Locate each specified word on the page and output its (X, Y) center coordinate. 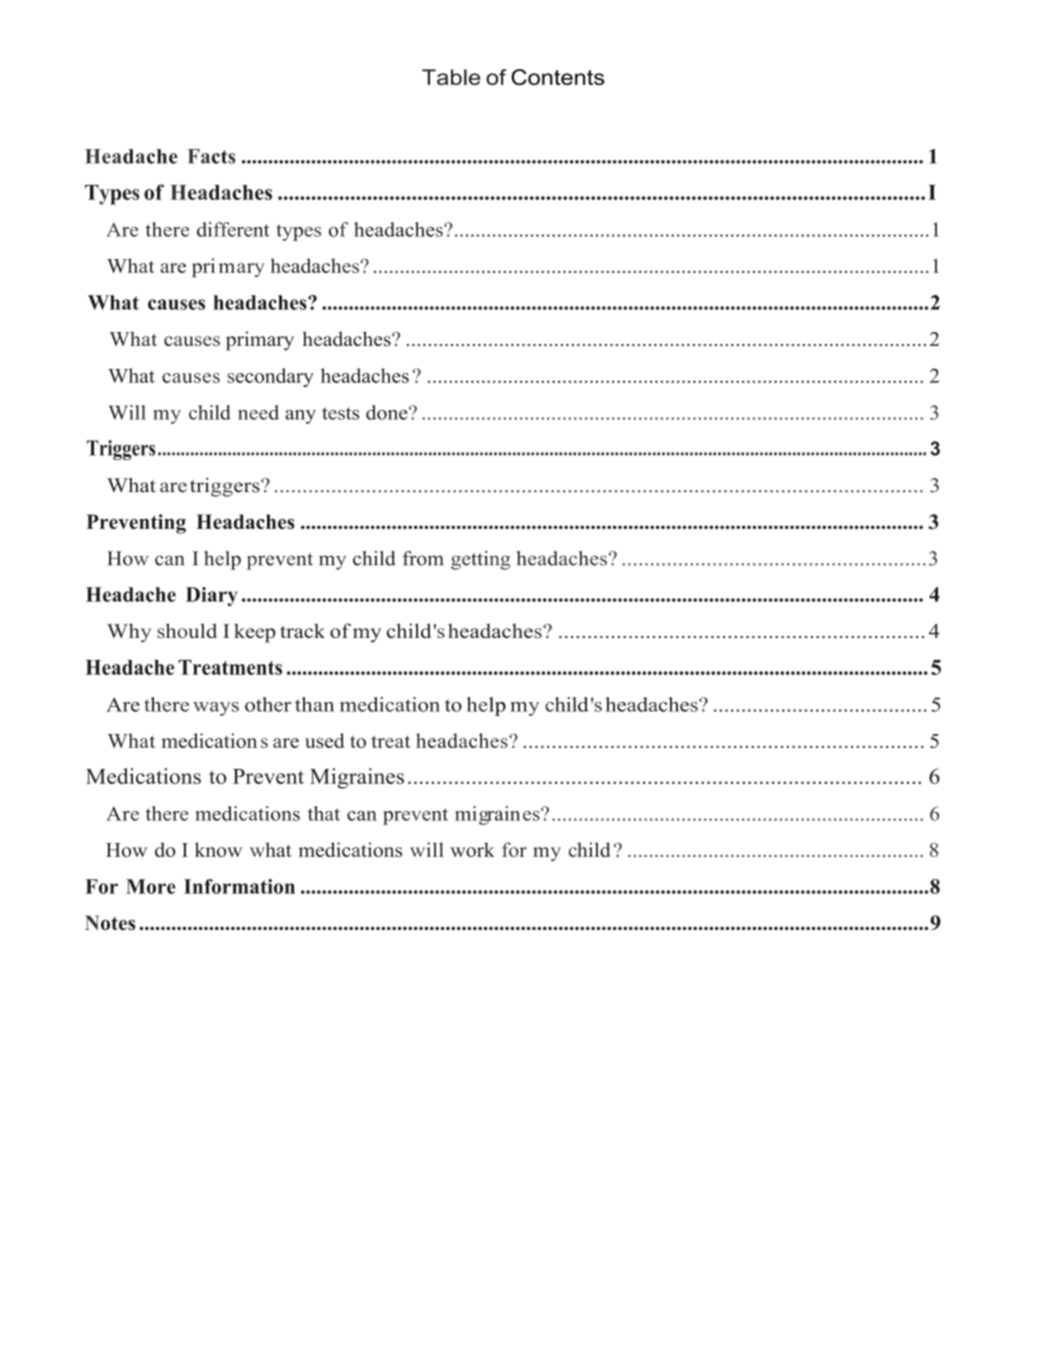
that (324, 813)
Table (451, 77)
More (151, 886)
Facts (212, 156)
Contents (558, 77)
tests (340, 413)
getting (480, 560)
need (258, 412)
